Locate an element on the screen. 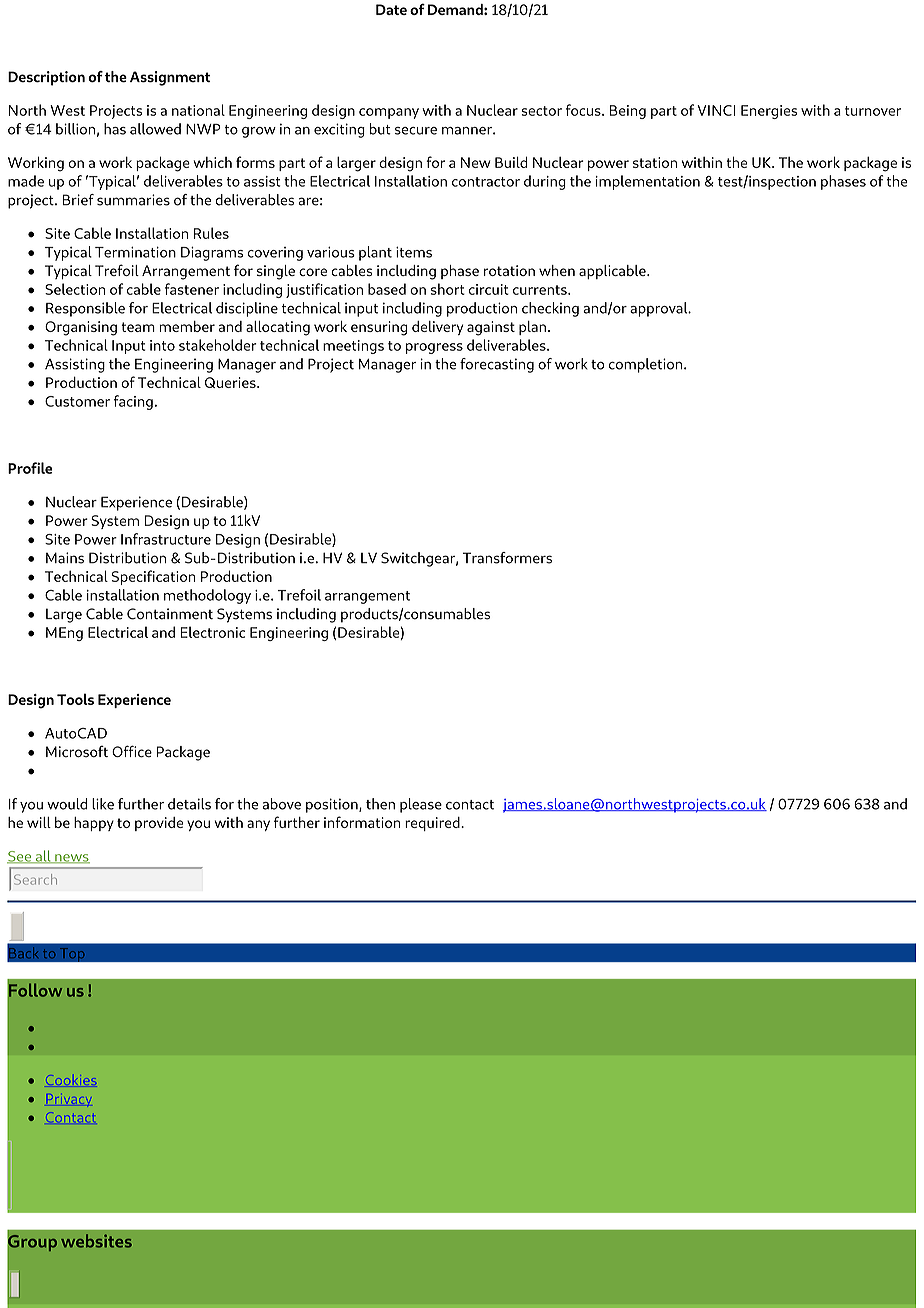 Image resolution: width=924 pixels, height=1308 pixels. completion is located at coordinates (647, 365).
